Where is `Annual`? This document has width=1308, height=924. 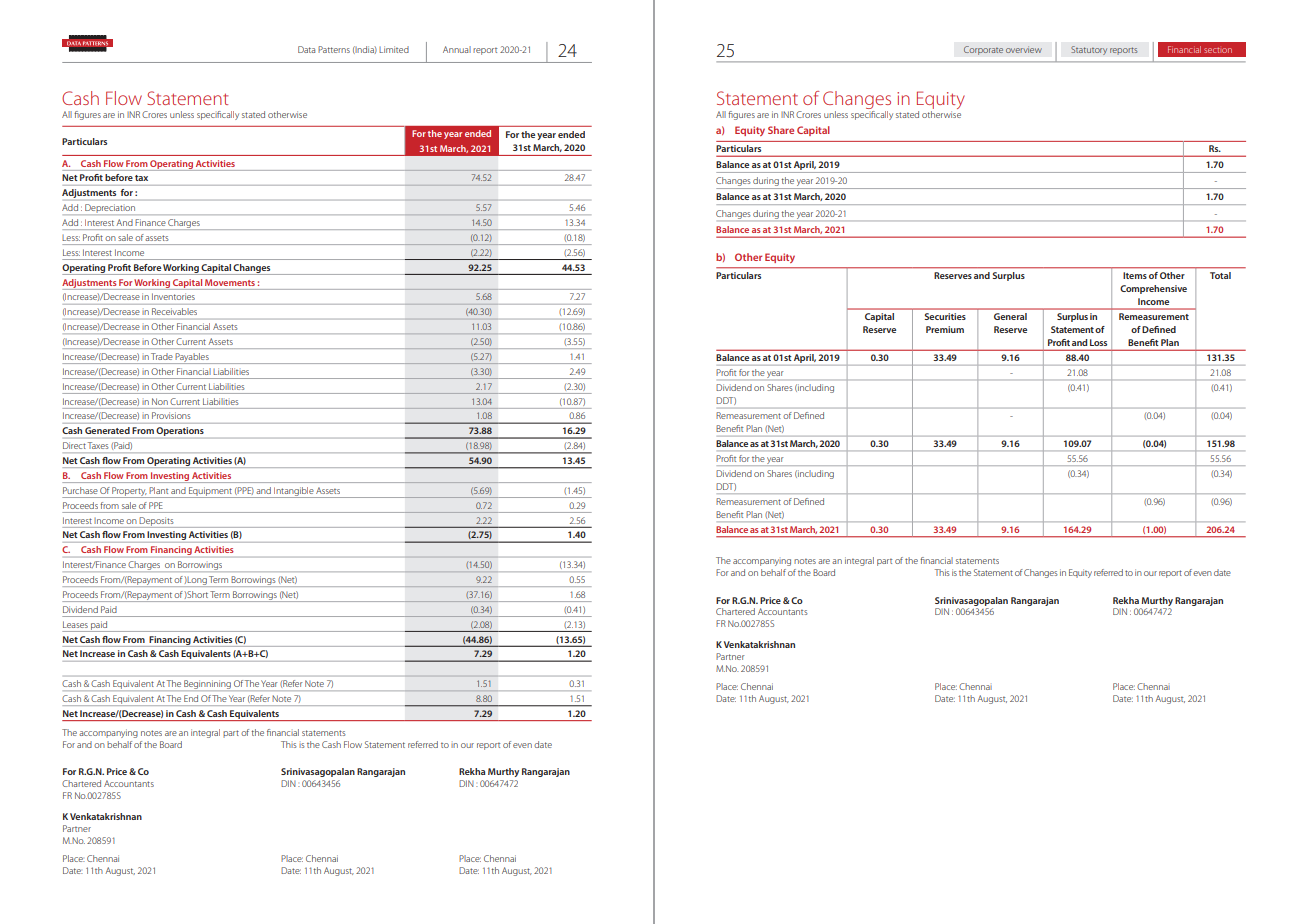
Annual is located at coordinates (457, 49).
